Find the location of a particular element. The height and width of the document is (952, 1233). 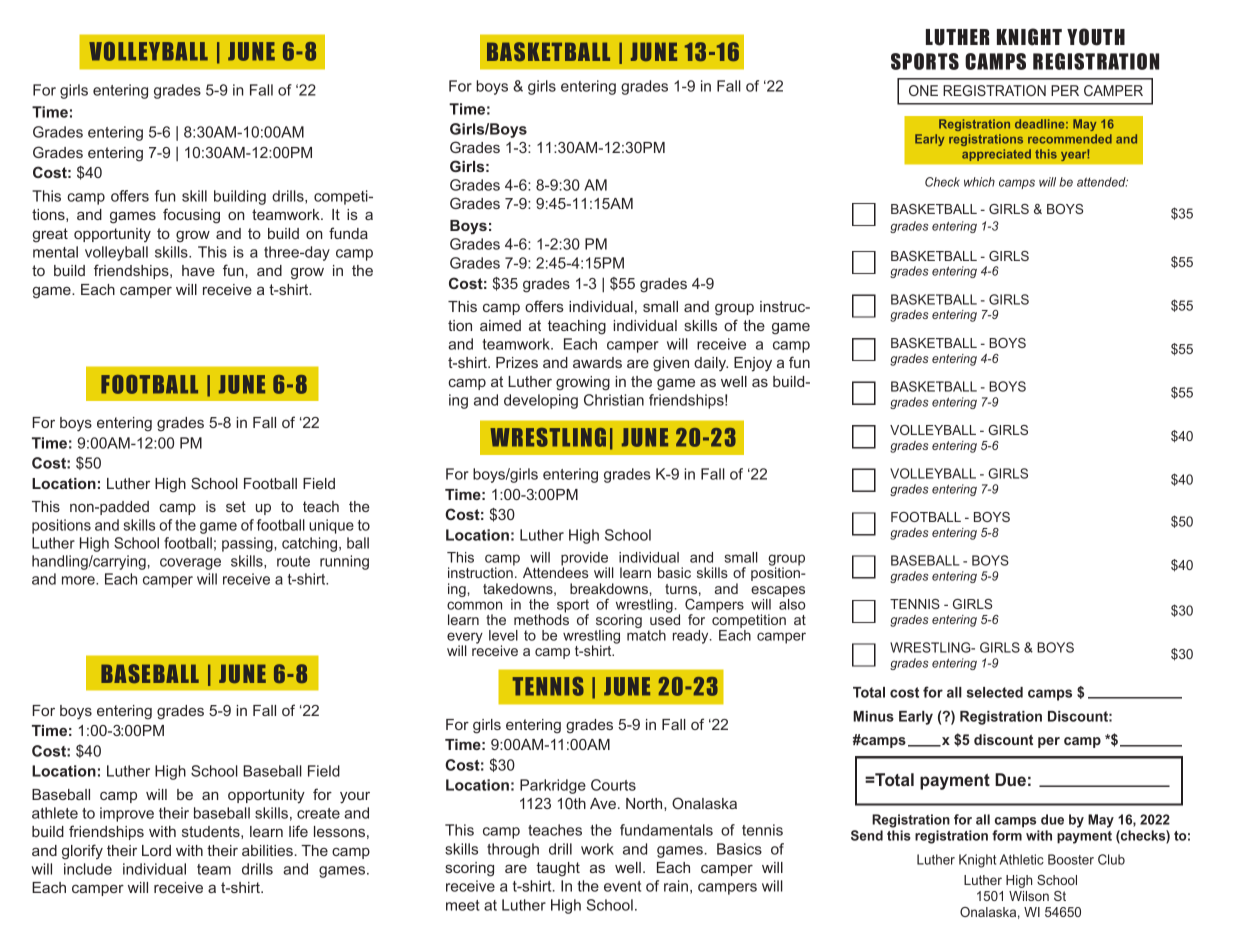

also is located at coordinates (792, 604).
